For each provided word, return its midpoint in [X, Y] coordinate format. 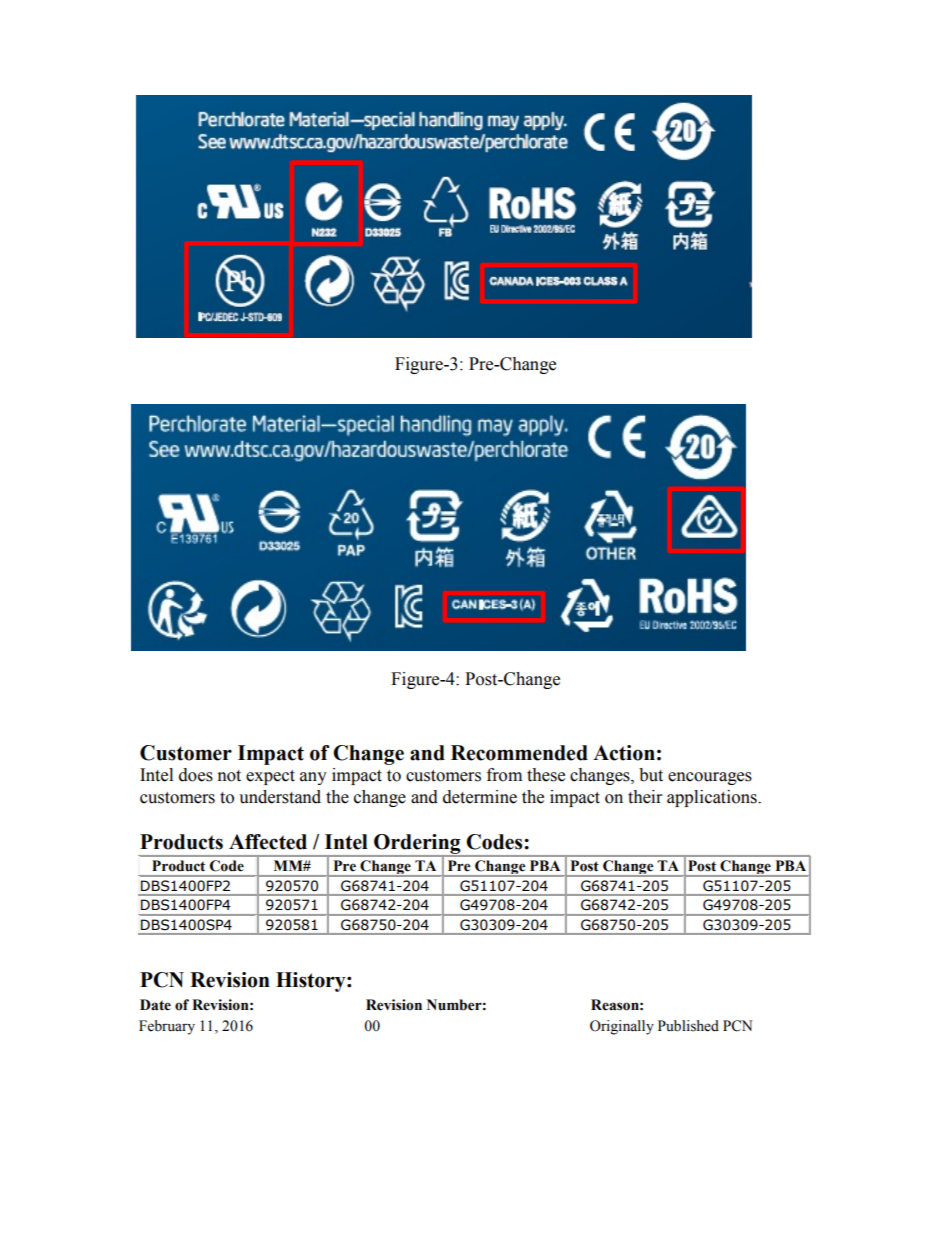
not [229, 776]
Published [688, 1026]
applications [713, 798]
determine [480, 797]
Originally [622, 1027]
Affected [268, 842]
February [167, 1027]
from [504, 775]
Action [624, 753]
